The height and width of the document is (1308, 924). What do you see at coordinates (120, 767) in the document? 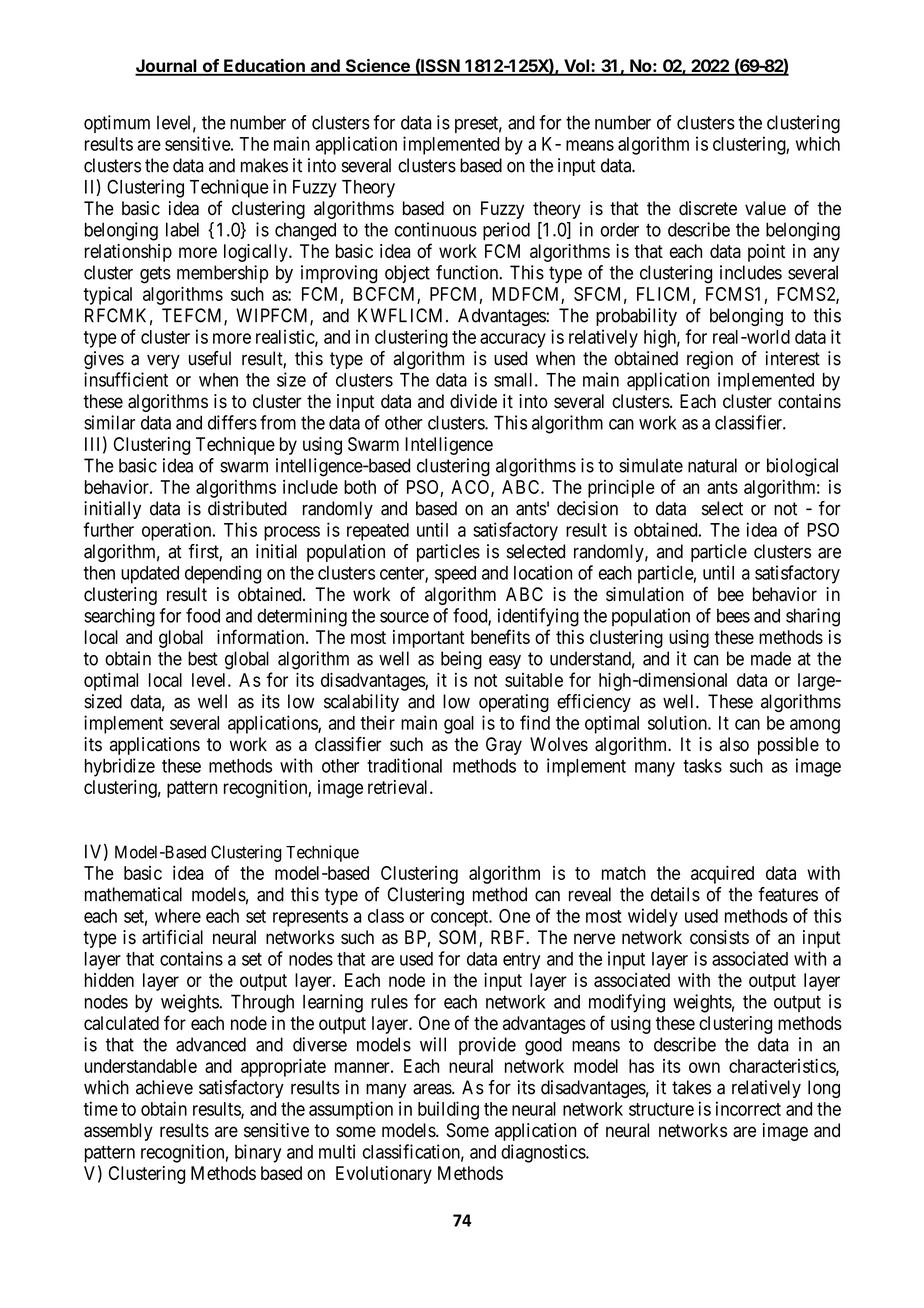
I see `hybridize` at bounding box center [120, 767].
